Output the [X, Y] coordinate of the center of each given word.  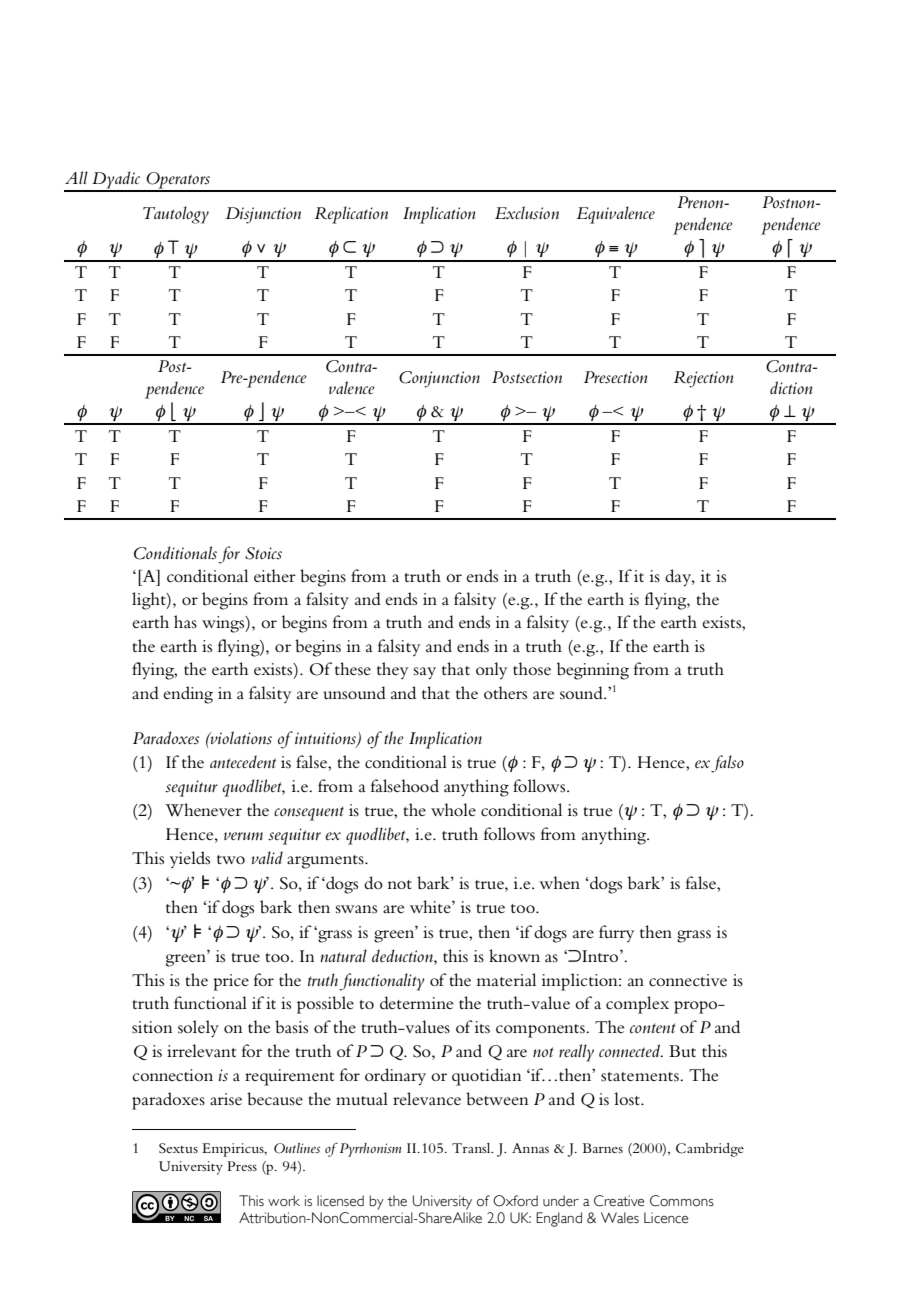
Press [242, 1166]
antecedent [243, 761]
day [679, 578]
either [275, 575]
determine [416, 1002]
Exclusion [527, 213]
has [185, 621]
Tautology [176, 215]
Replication [351, 215]
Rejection [703, 379]
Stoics [263, 553]
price [231, 982]
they [392, 670]
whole [453, 809]
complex [637, 1005]
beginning [593, 671]
